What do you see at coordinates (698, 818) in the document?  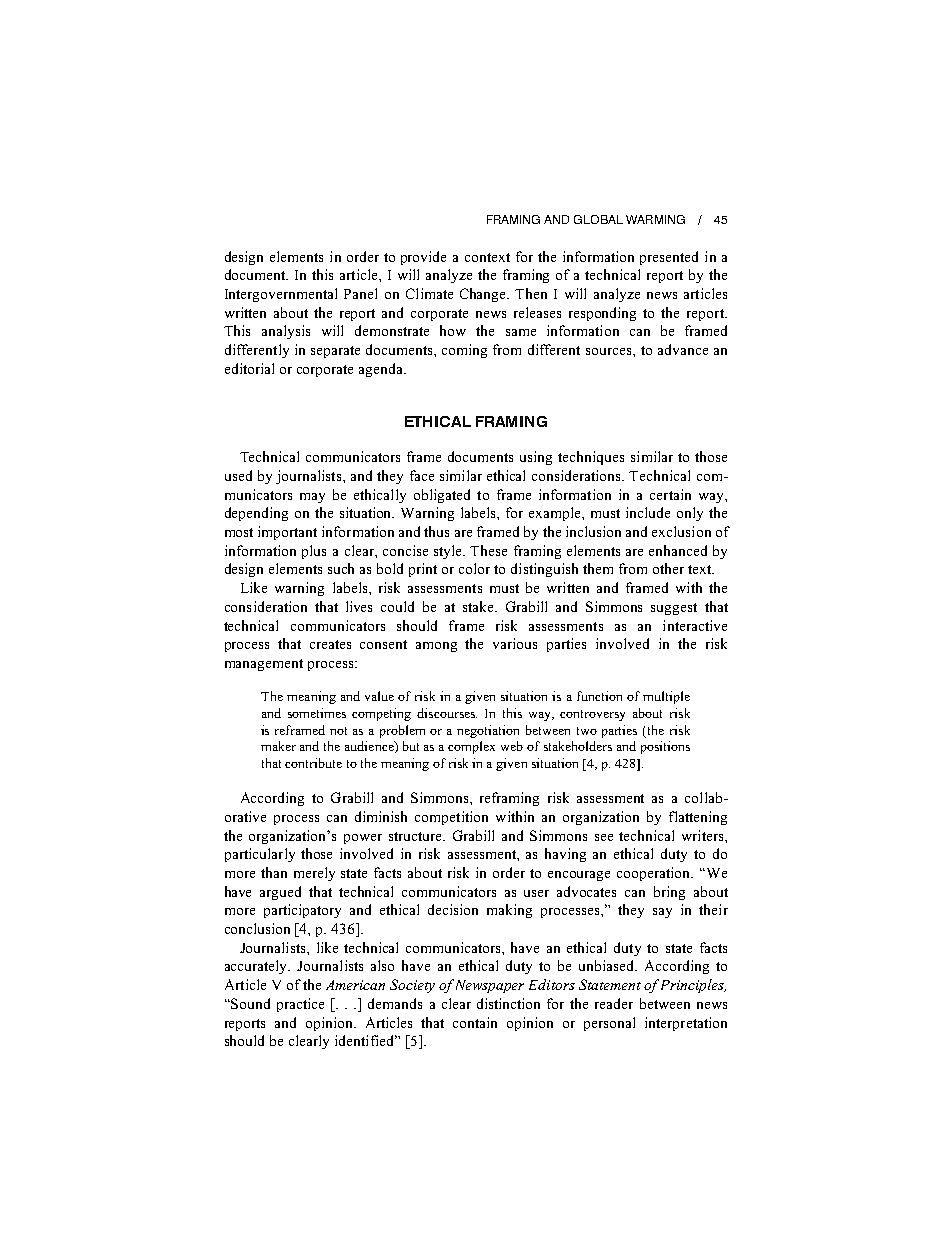 I see `flattening` at bounding box center [698, 818].
